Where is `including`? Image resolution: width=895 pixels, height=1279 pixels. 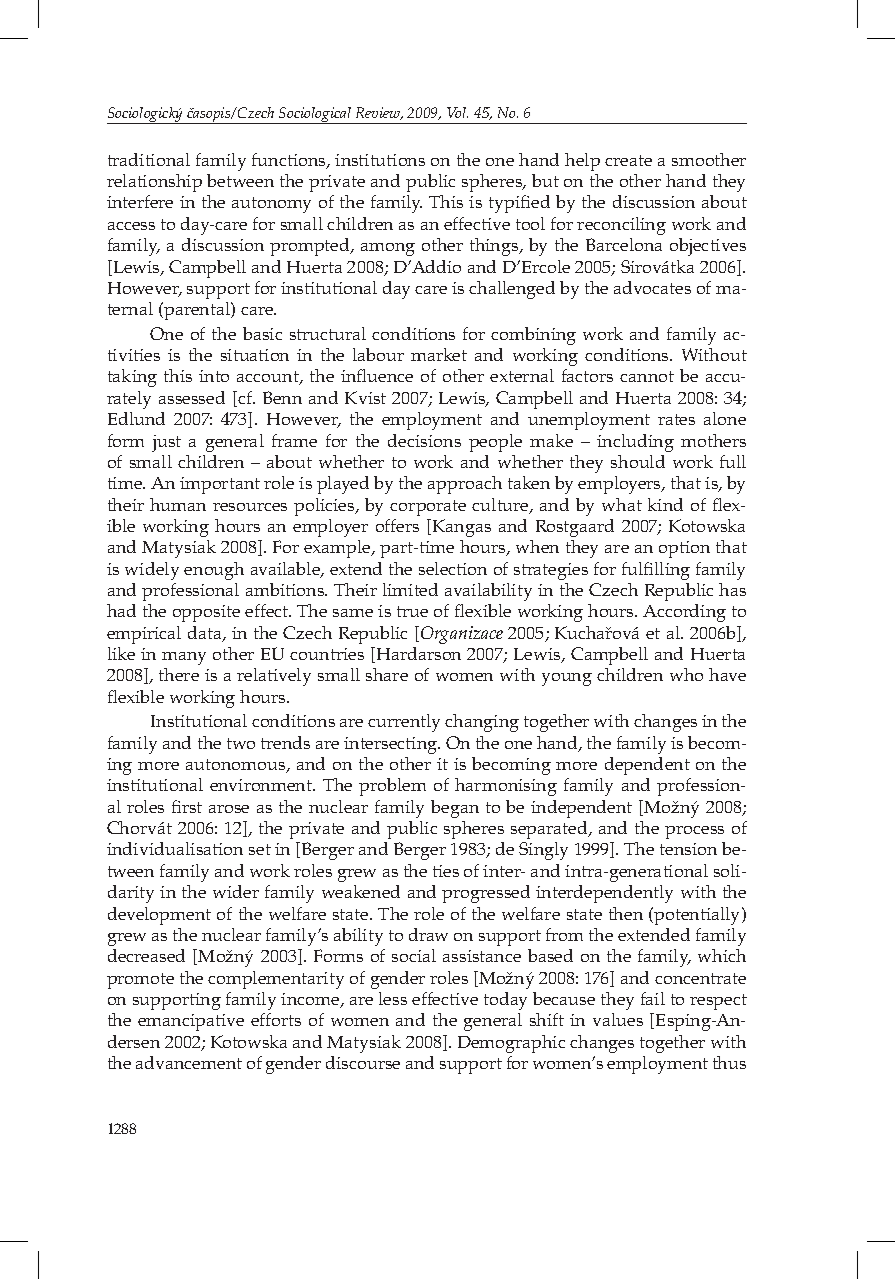
including is located at coordinates (635, 443).
